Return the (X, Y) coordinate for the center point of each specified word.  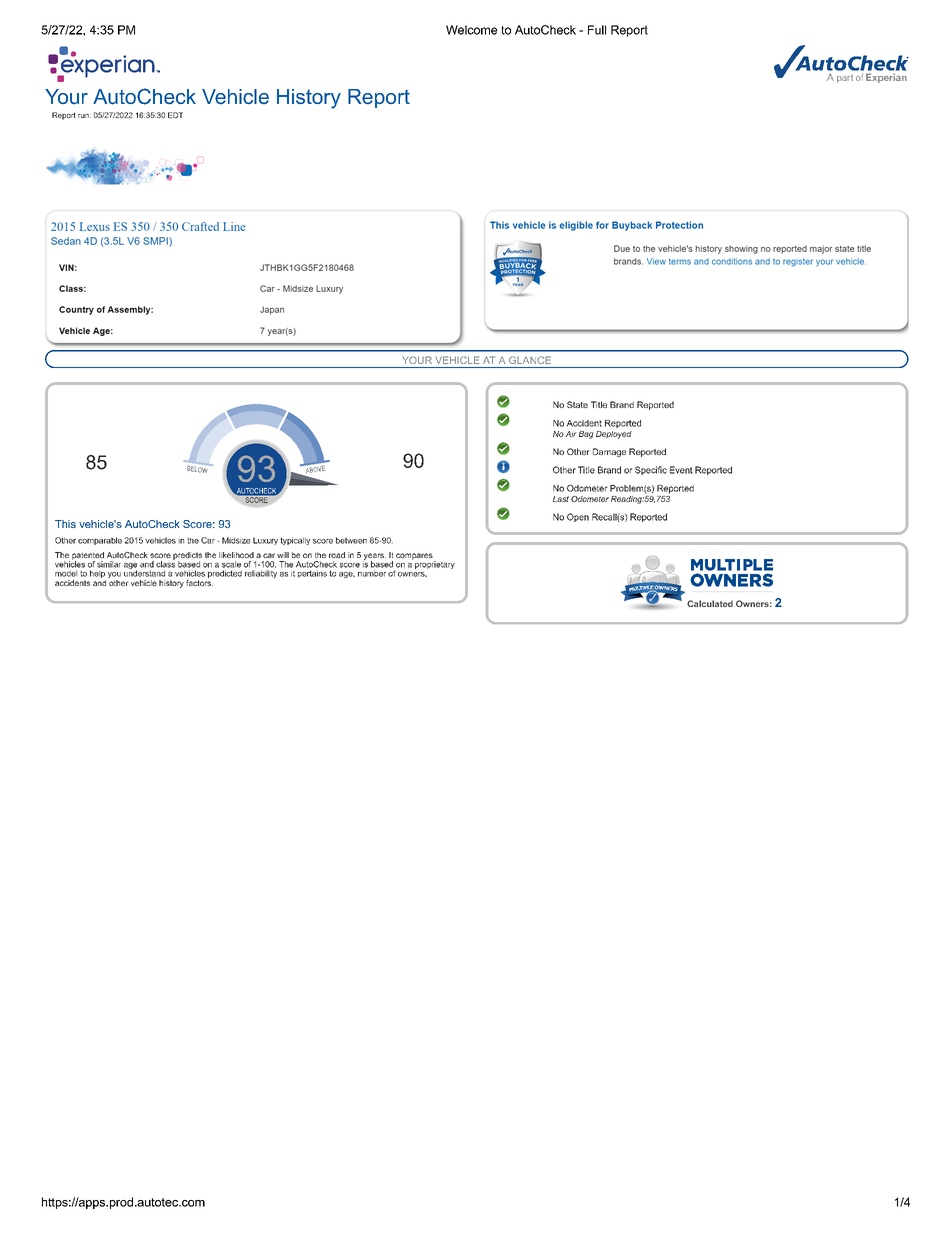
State (577, 404)
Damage (609, 452)
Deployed (614, 435)
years (374, 557)
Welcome (471, 30)
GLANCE (530, 360)
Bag (586, 435)
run (84, 116)
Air (571, 434)
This (65, 524)
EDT (175, 115)
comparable (100, 541)
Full (597, 30)
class (165, 563)
